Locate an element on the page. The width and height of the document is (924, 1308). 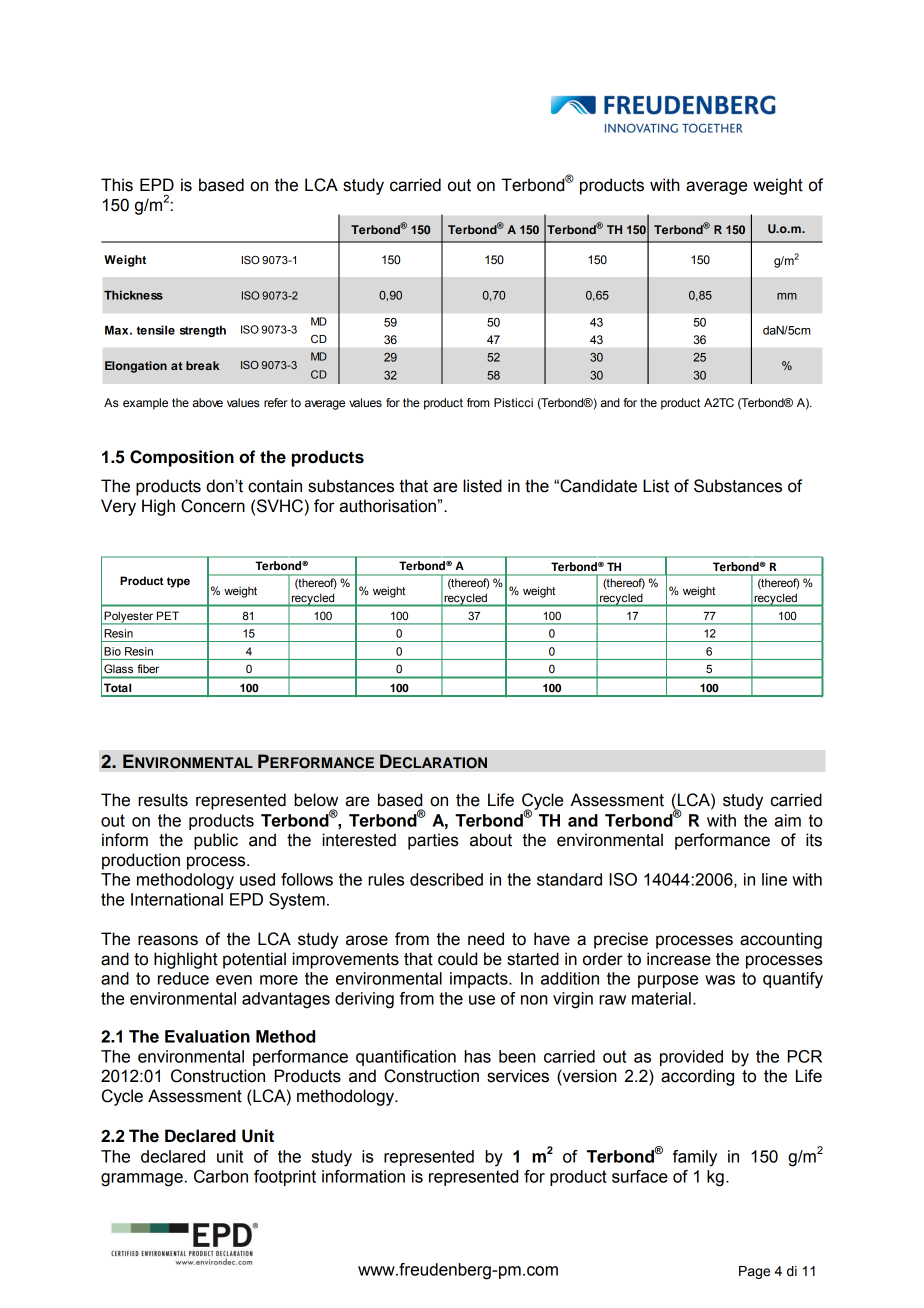
Carbon is located at coordinates (221, 1176).
